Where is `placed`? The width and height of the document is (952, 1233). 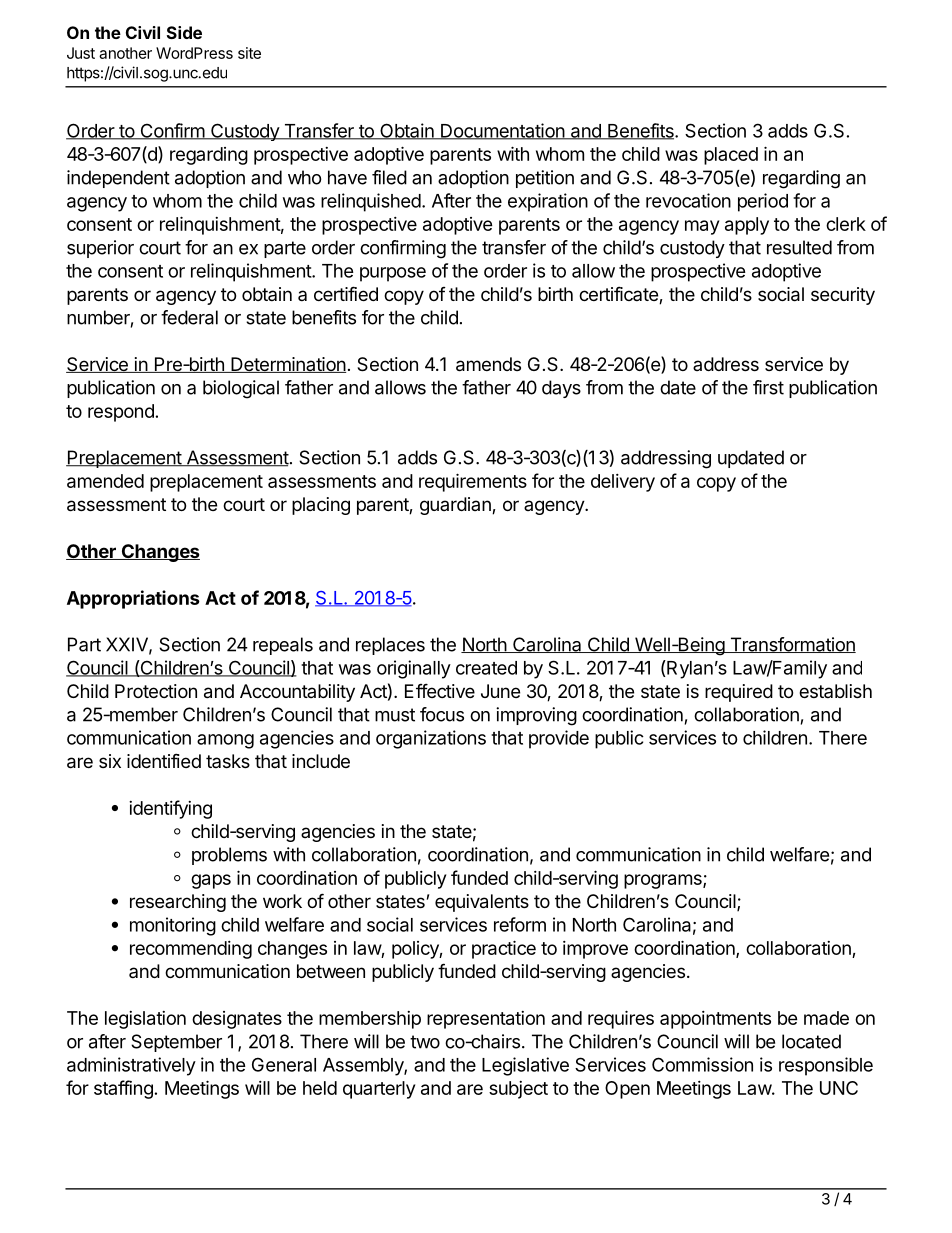 placed is located at coordinates (731, 156).
